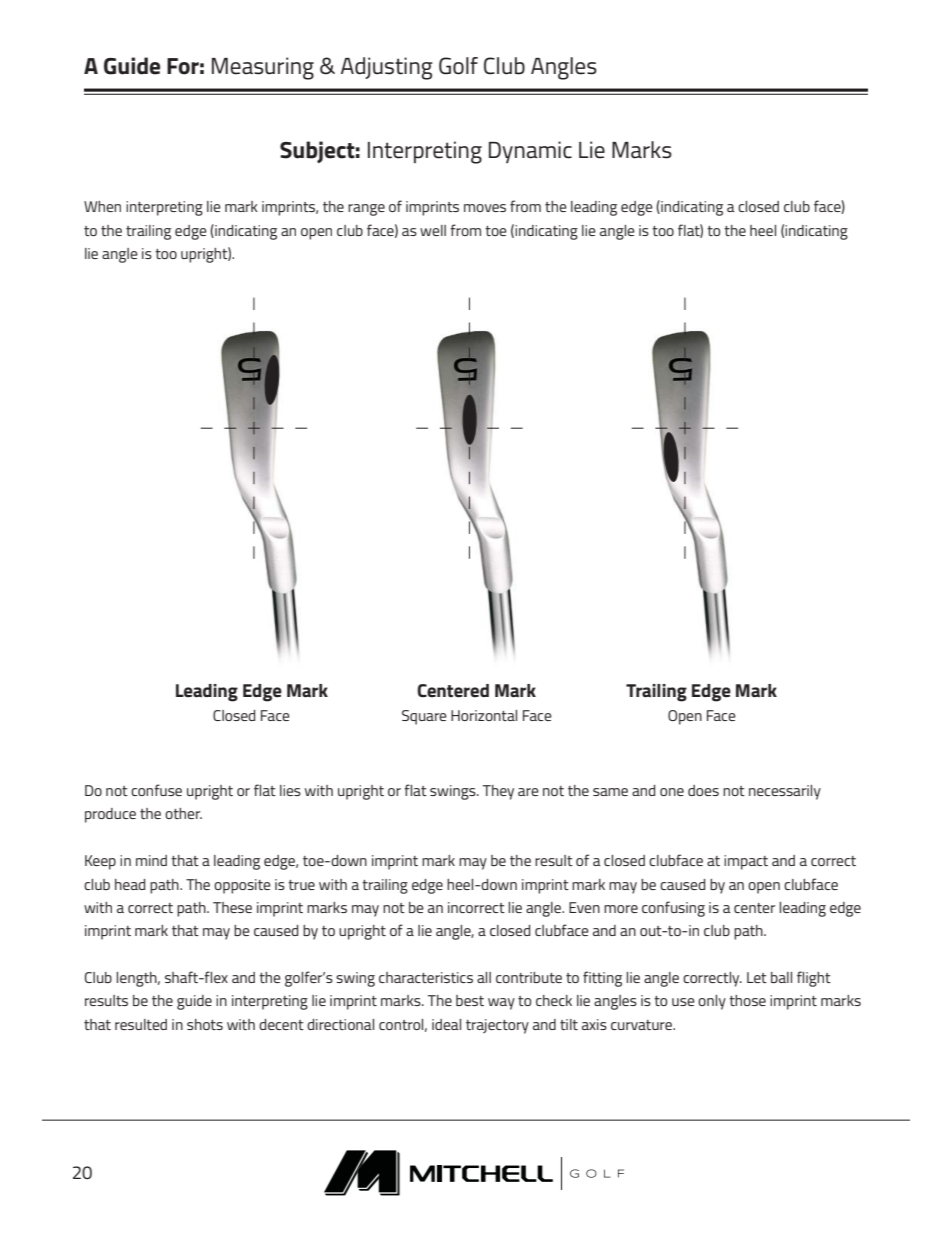  I want to click on shots, so click(205, 1024).
